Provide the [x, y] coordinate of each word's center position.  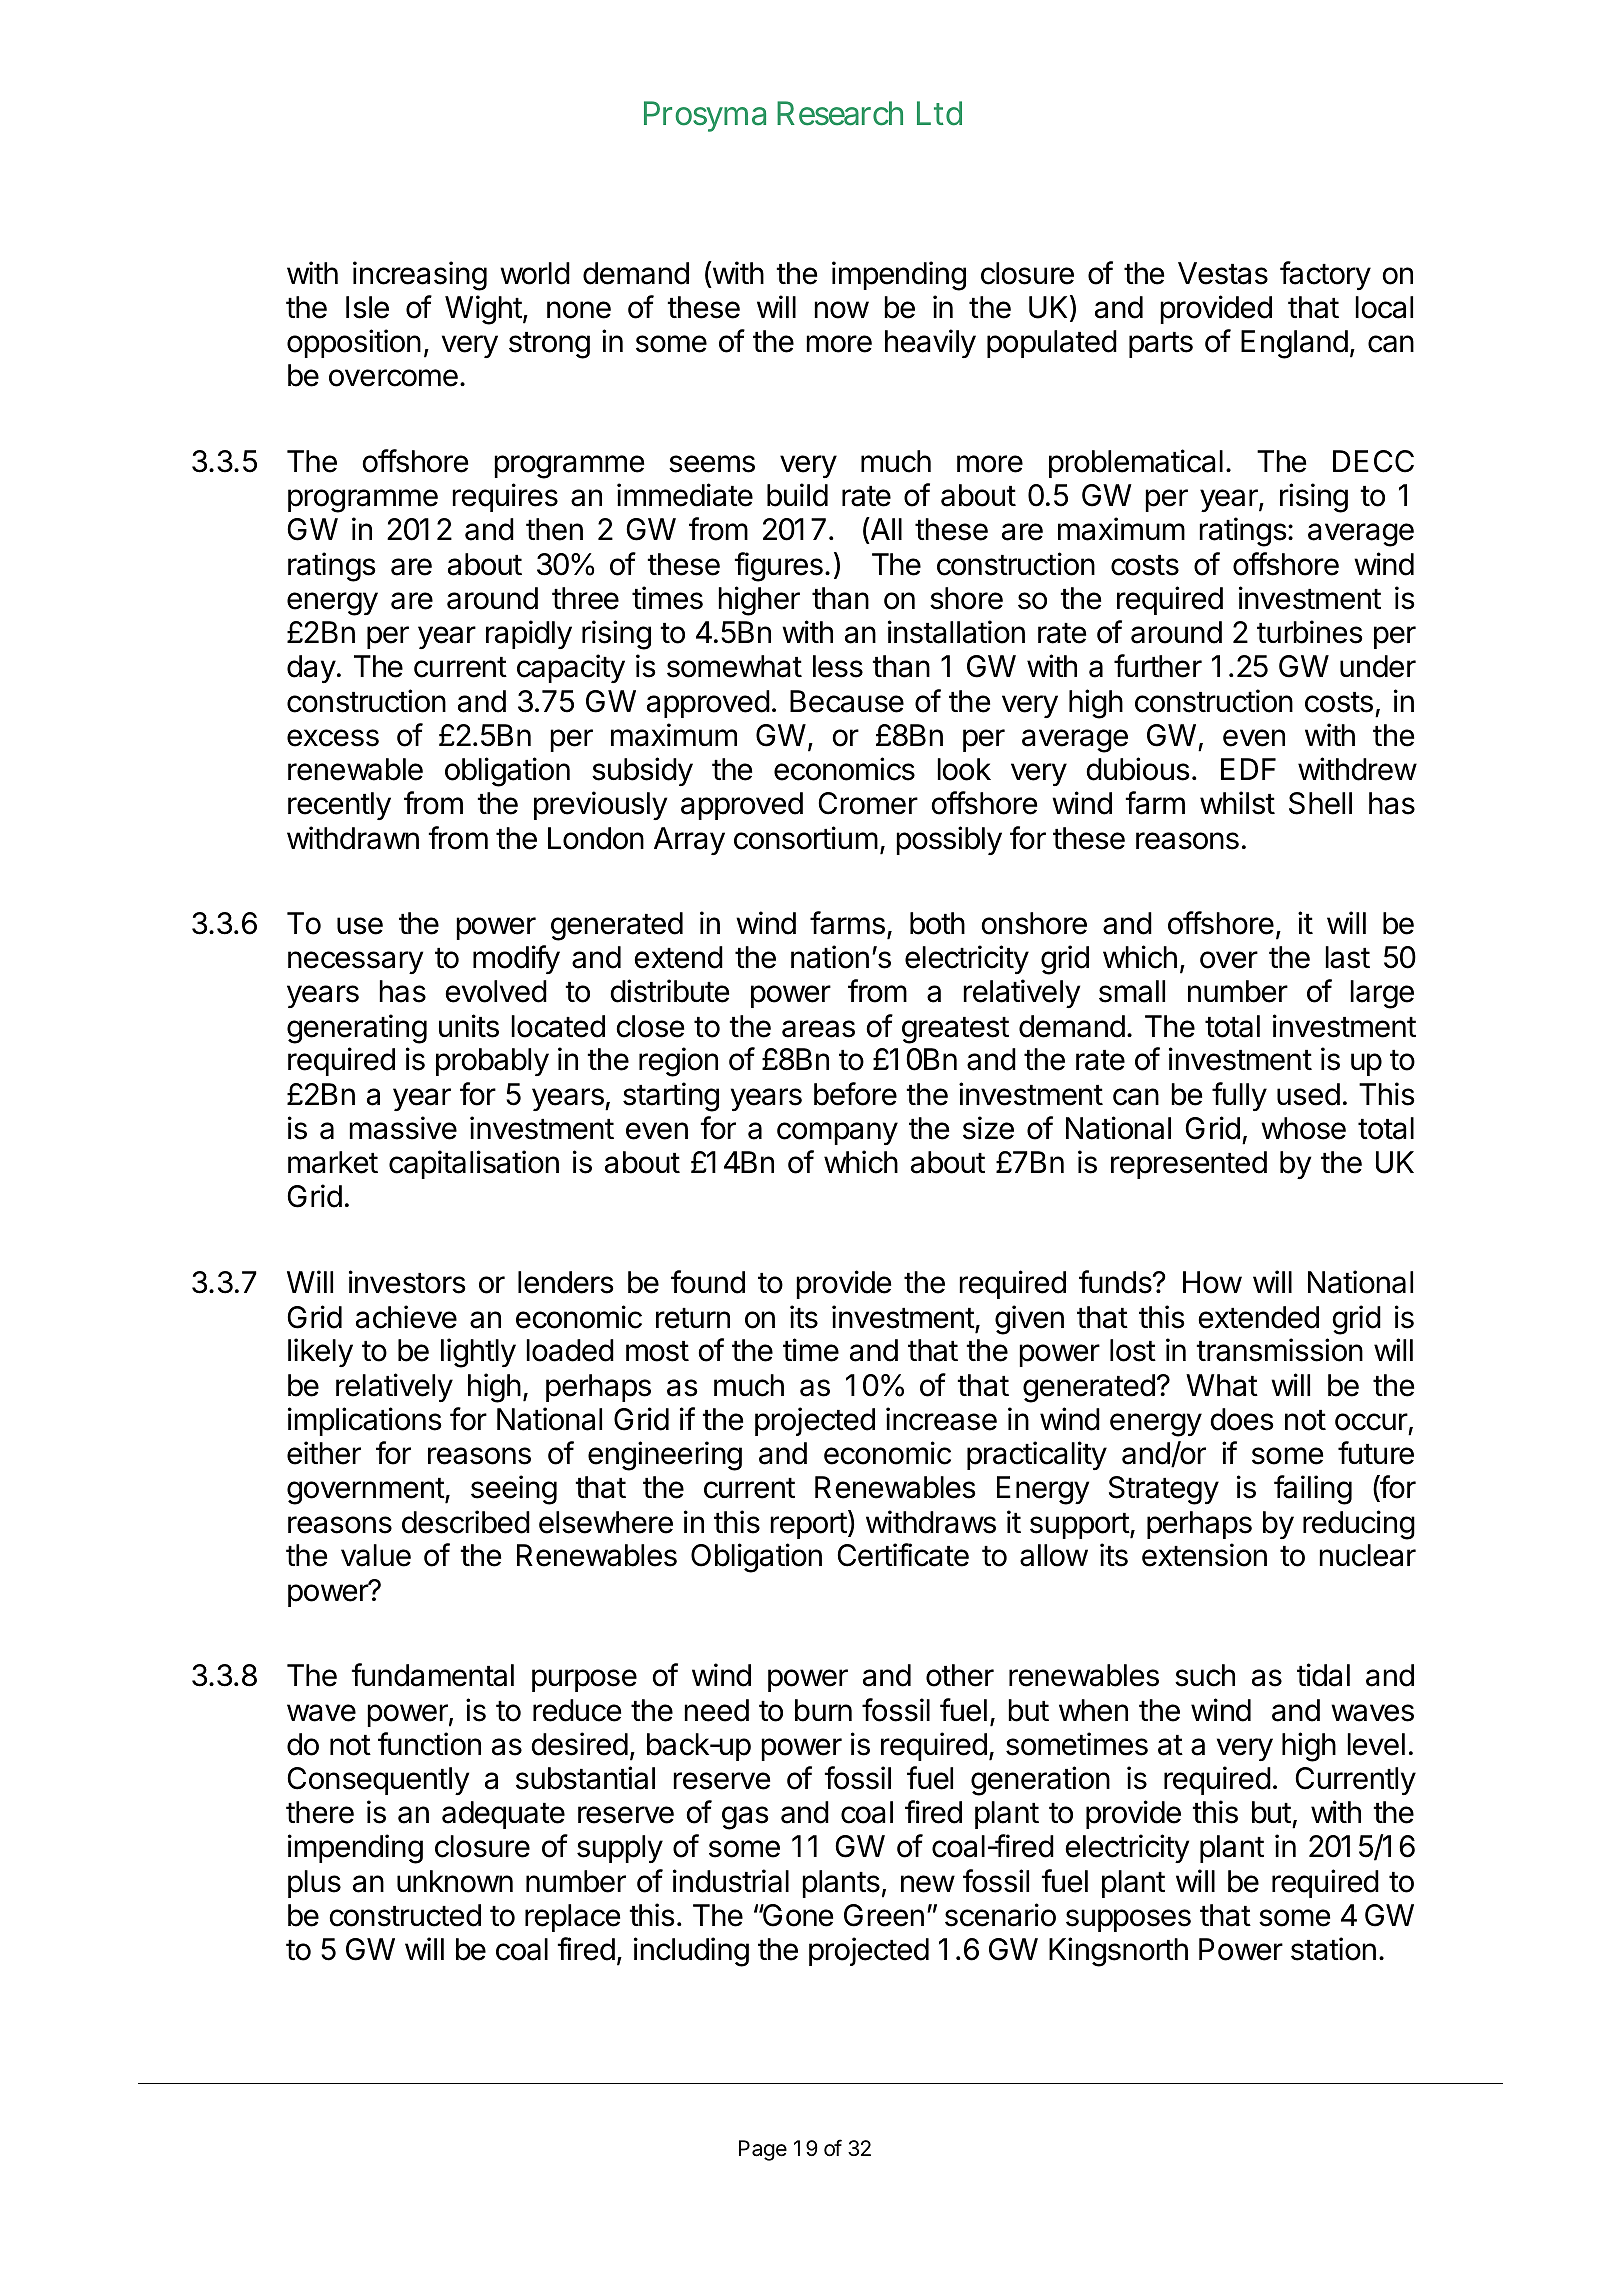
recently [339, 806]
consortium [806, 838]
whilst [1237, 803]
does [1242, 1419]
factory [1325, 275]
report [808, 1526]
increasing [420, 276]
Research [840, 113]
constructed [405, 1915]
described [466, 1522]
